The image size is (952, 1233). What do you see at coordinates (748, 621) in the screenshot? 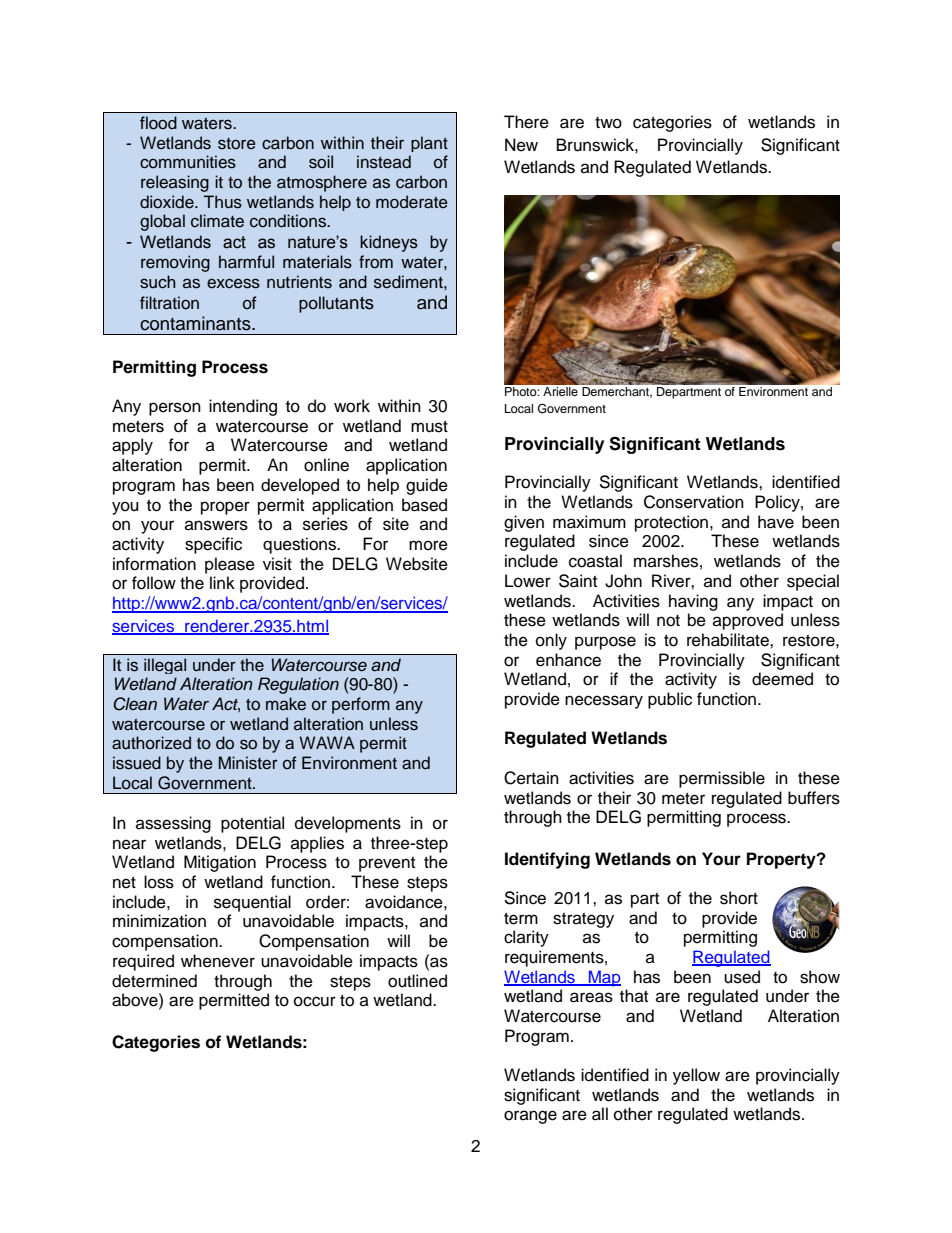
I see `approved` at bounding box center [748, 621].
